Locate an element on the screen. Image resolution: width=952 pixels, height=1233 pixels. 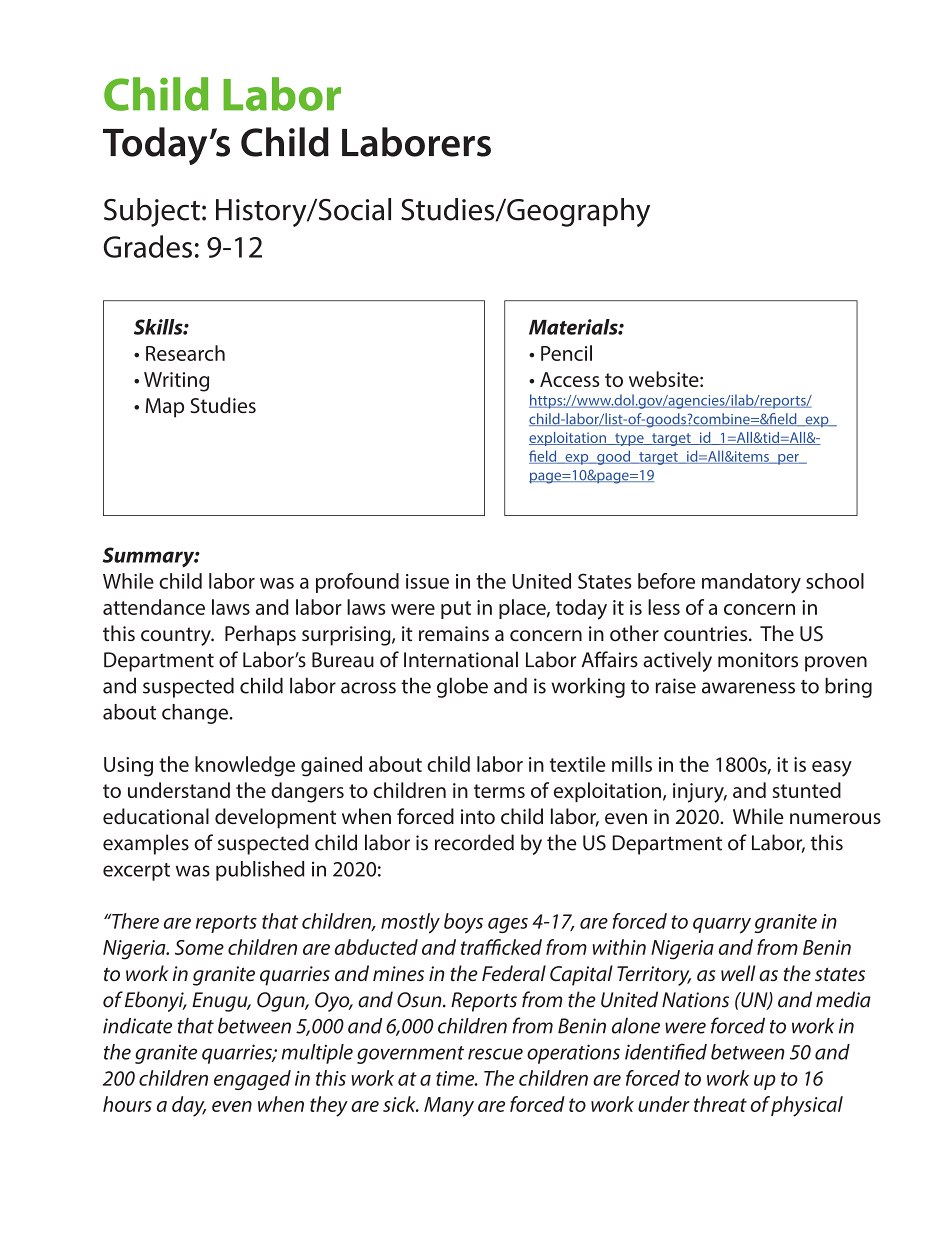
engaged is located at coordinates (252, 1080).
